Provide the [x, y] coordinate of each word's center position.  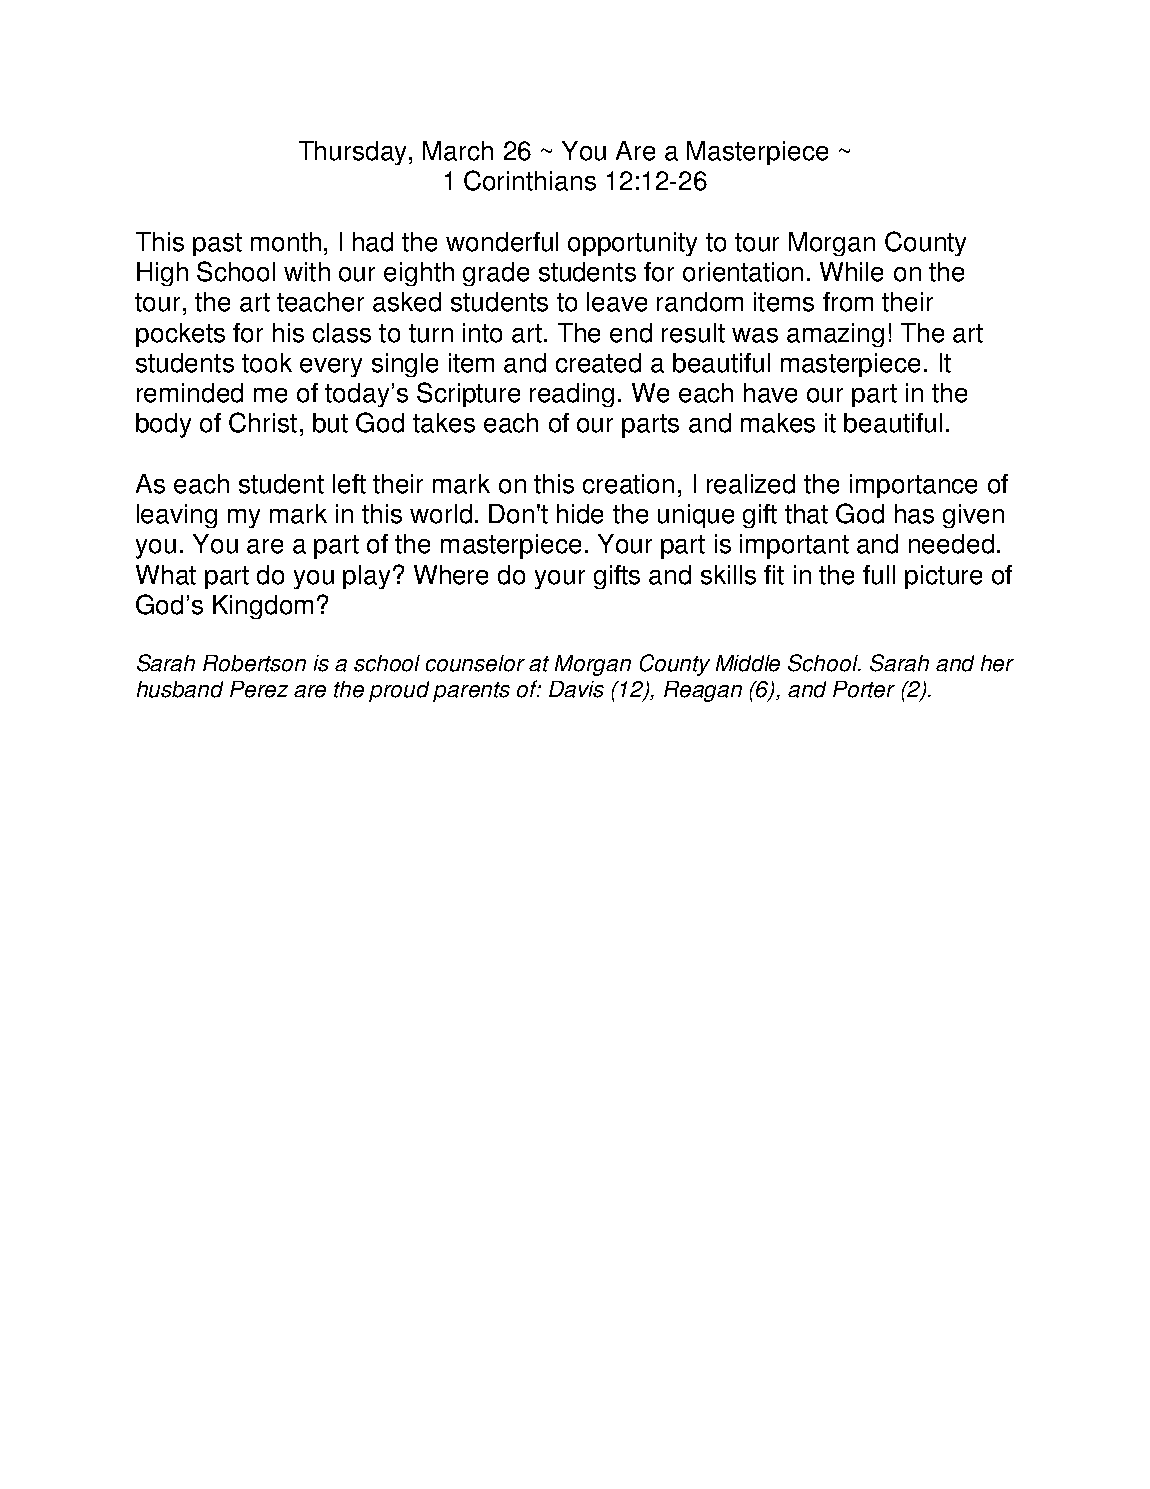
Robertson [254, 663]
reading [572, 395]
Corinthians [530, 180]
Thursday [352, 153]
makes [778, 423]
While [851, 272]
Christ [263, 422]
